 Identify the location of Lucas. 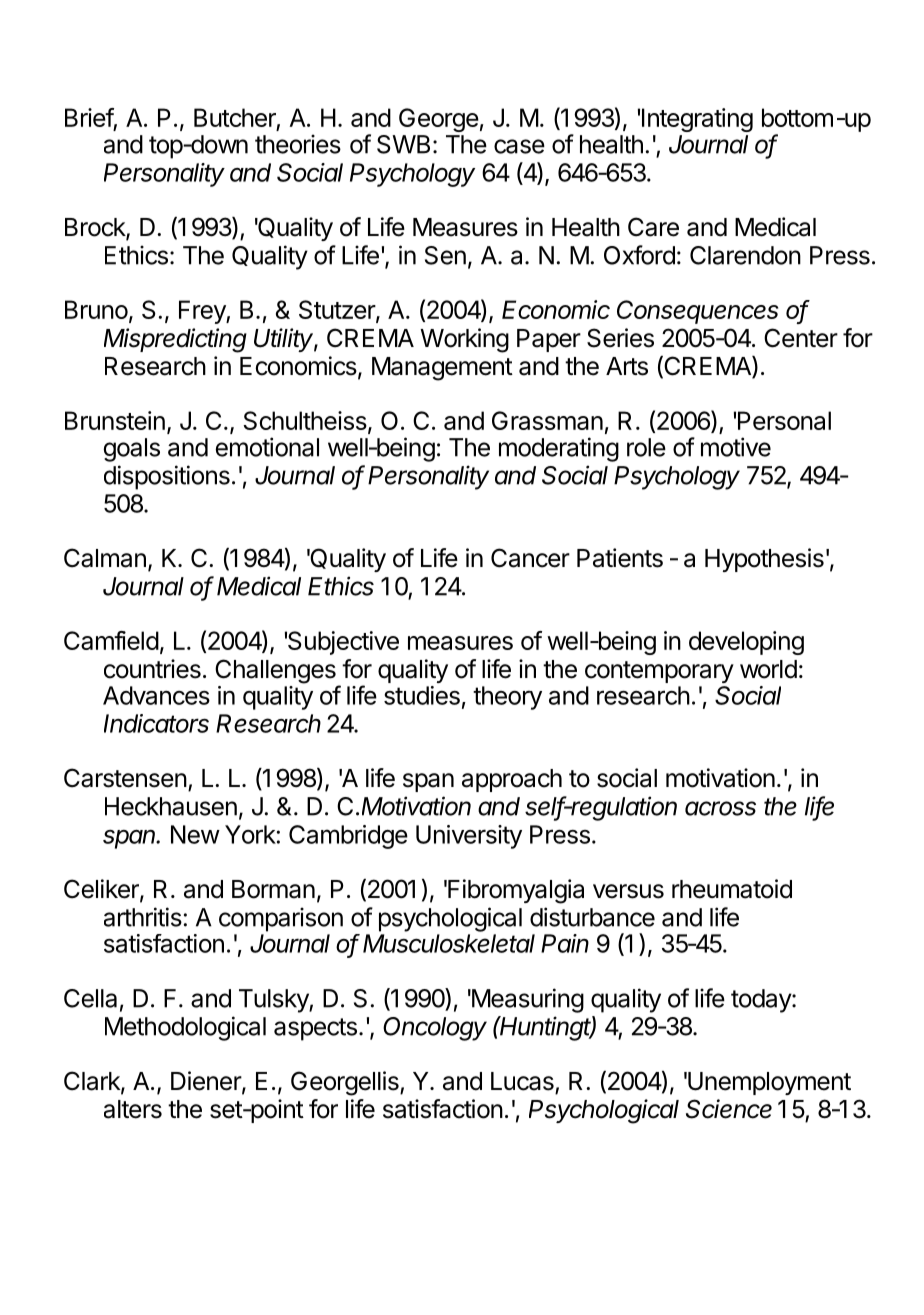
(522, 1081).
